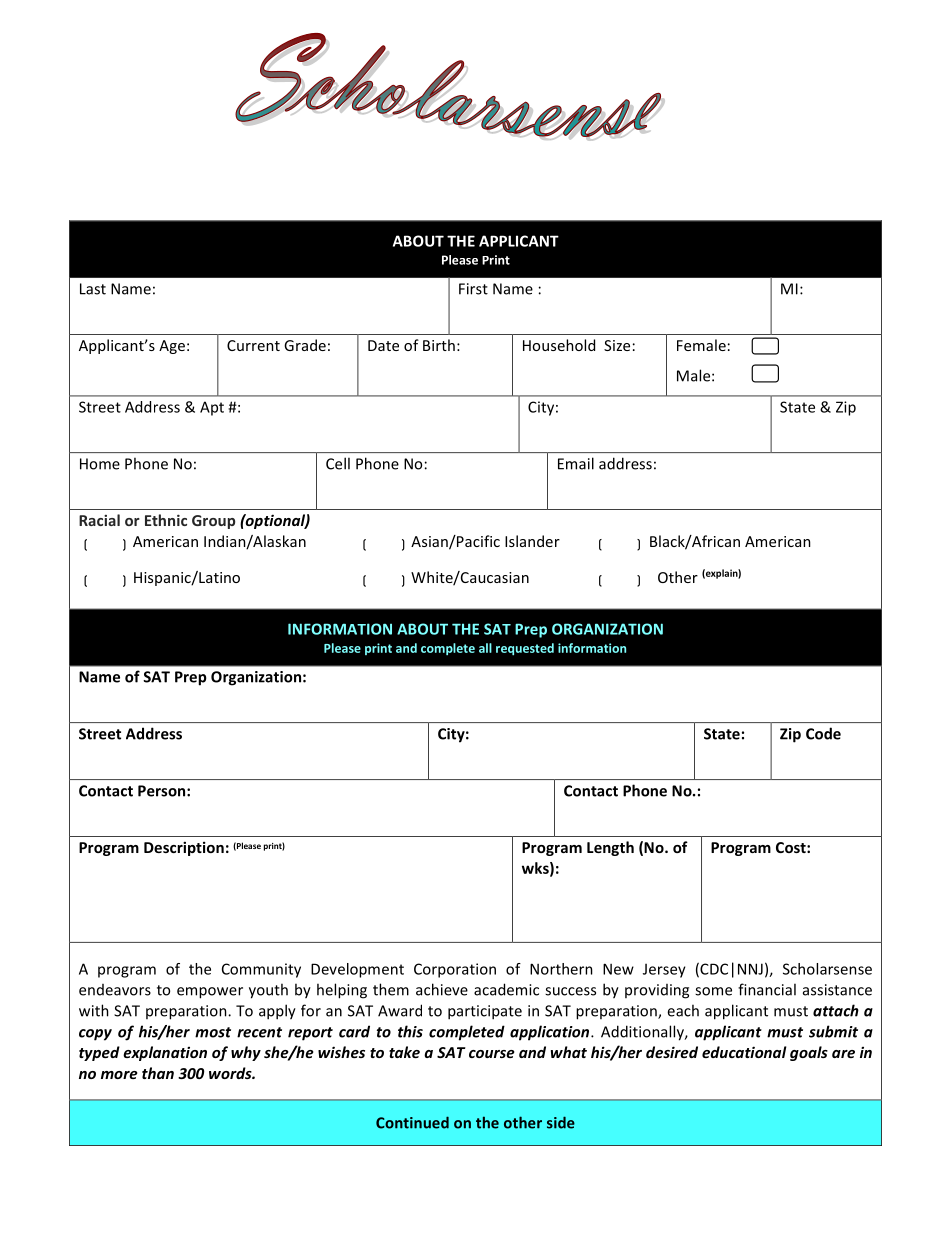  What do you see at coordinates (166, 520) in the image?
I see `Ethnic` at bounding box center [166, 520].
